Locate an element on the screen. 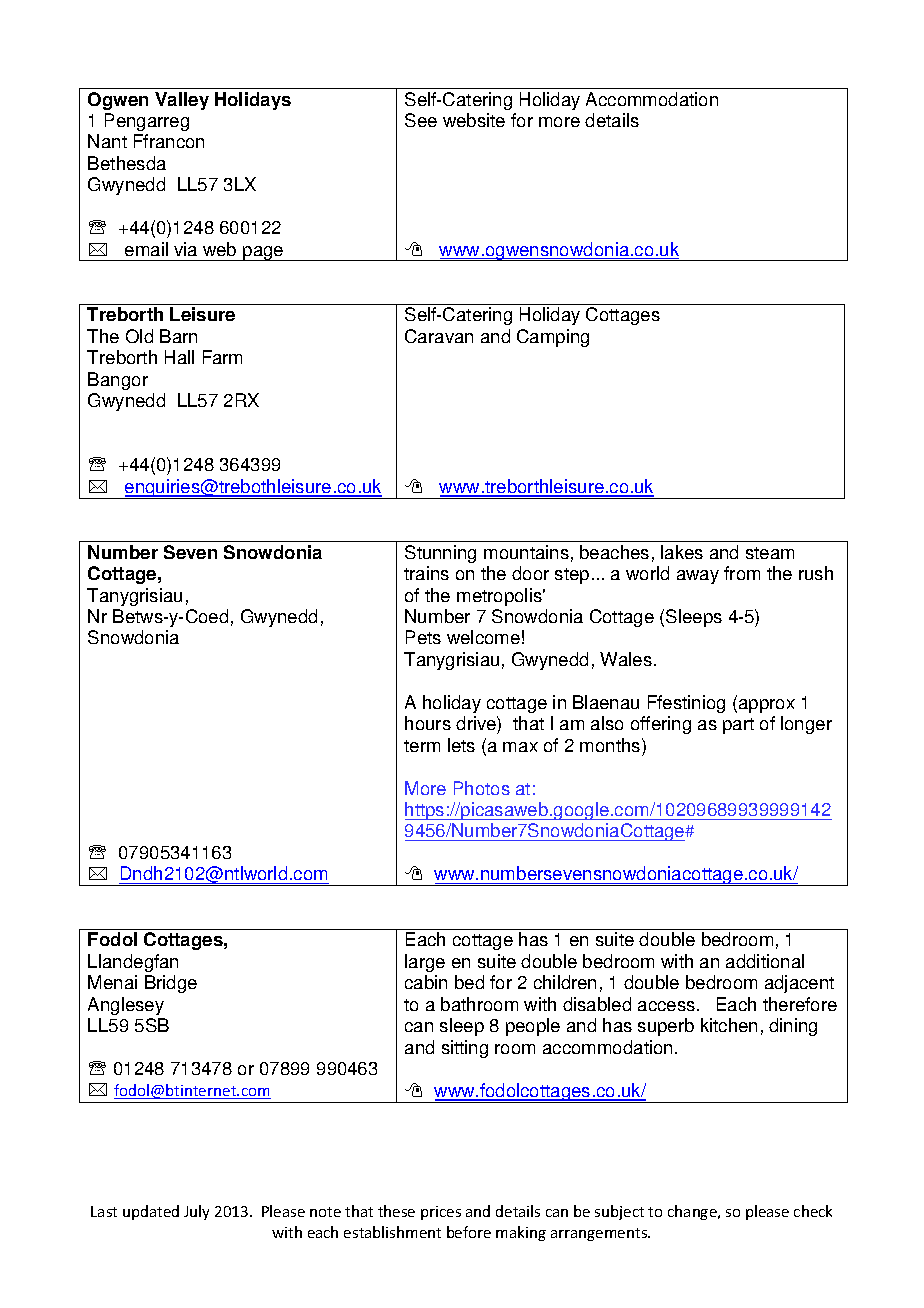  website is located at coordinates (474, 120).
